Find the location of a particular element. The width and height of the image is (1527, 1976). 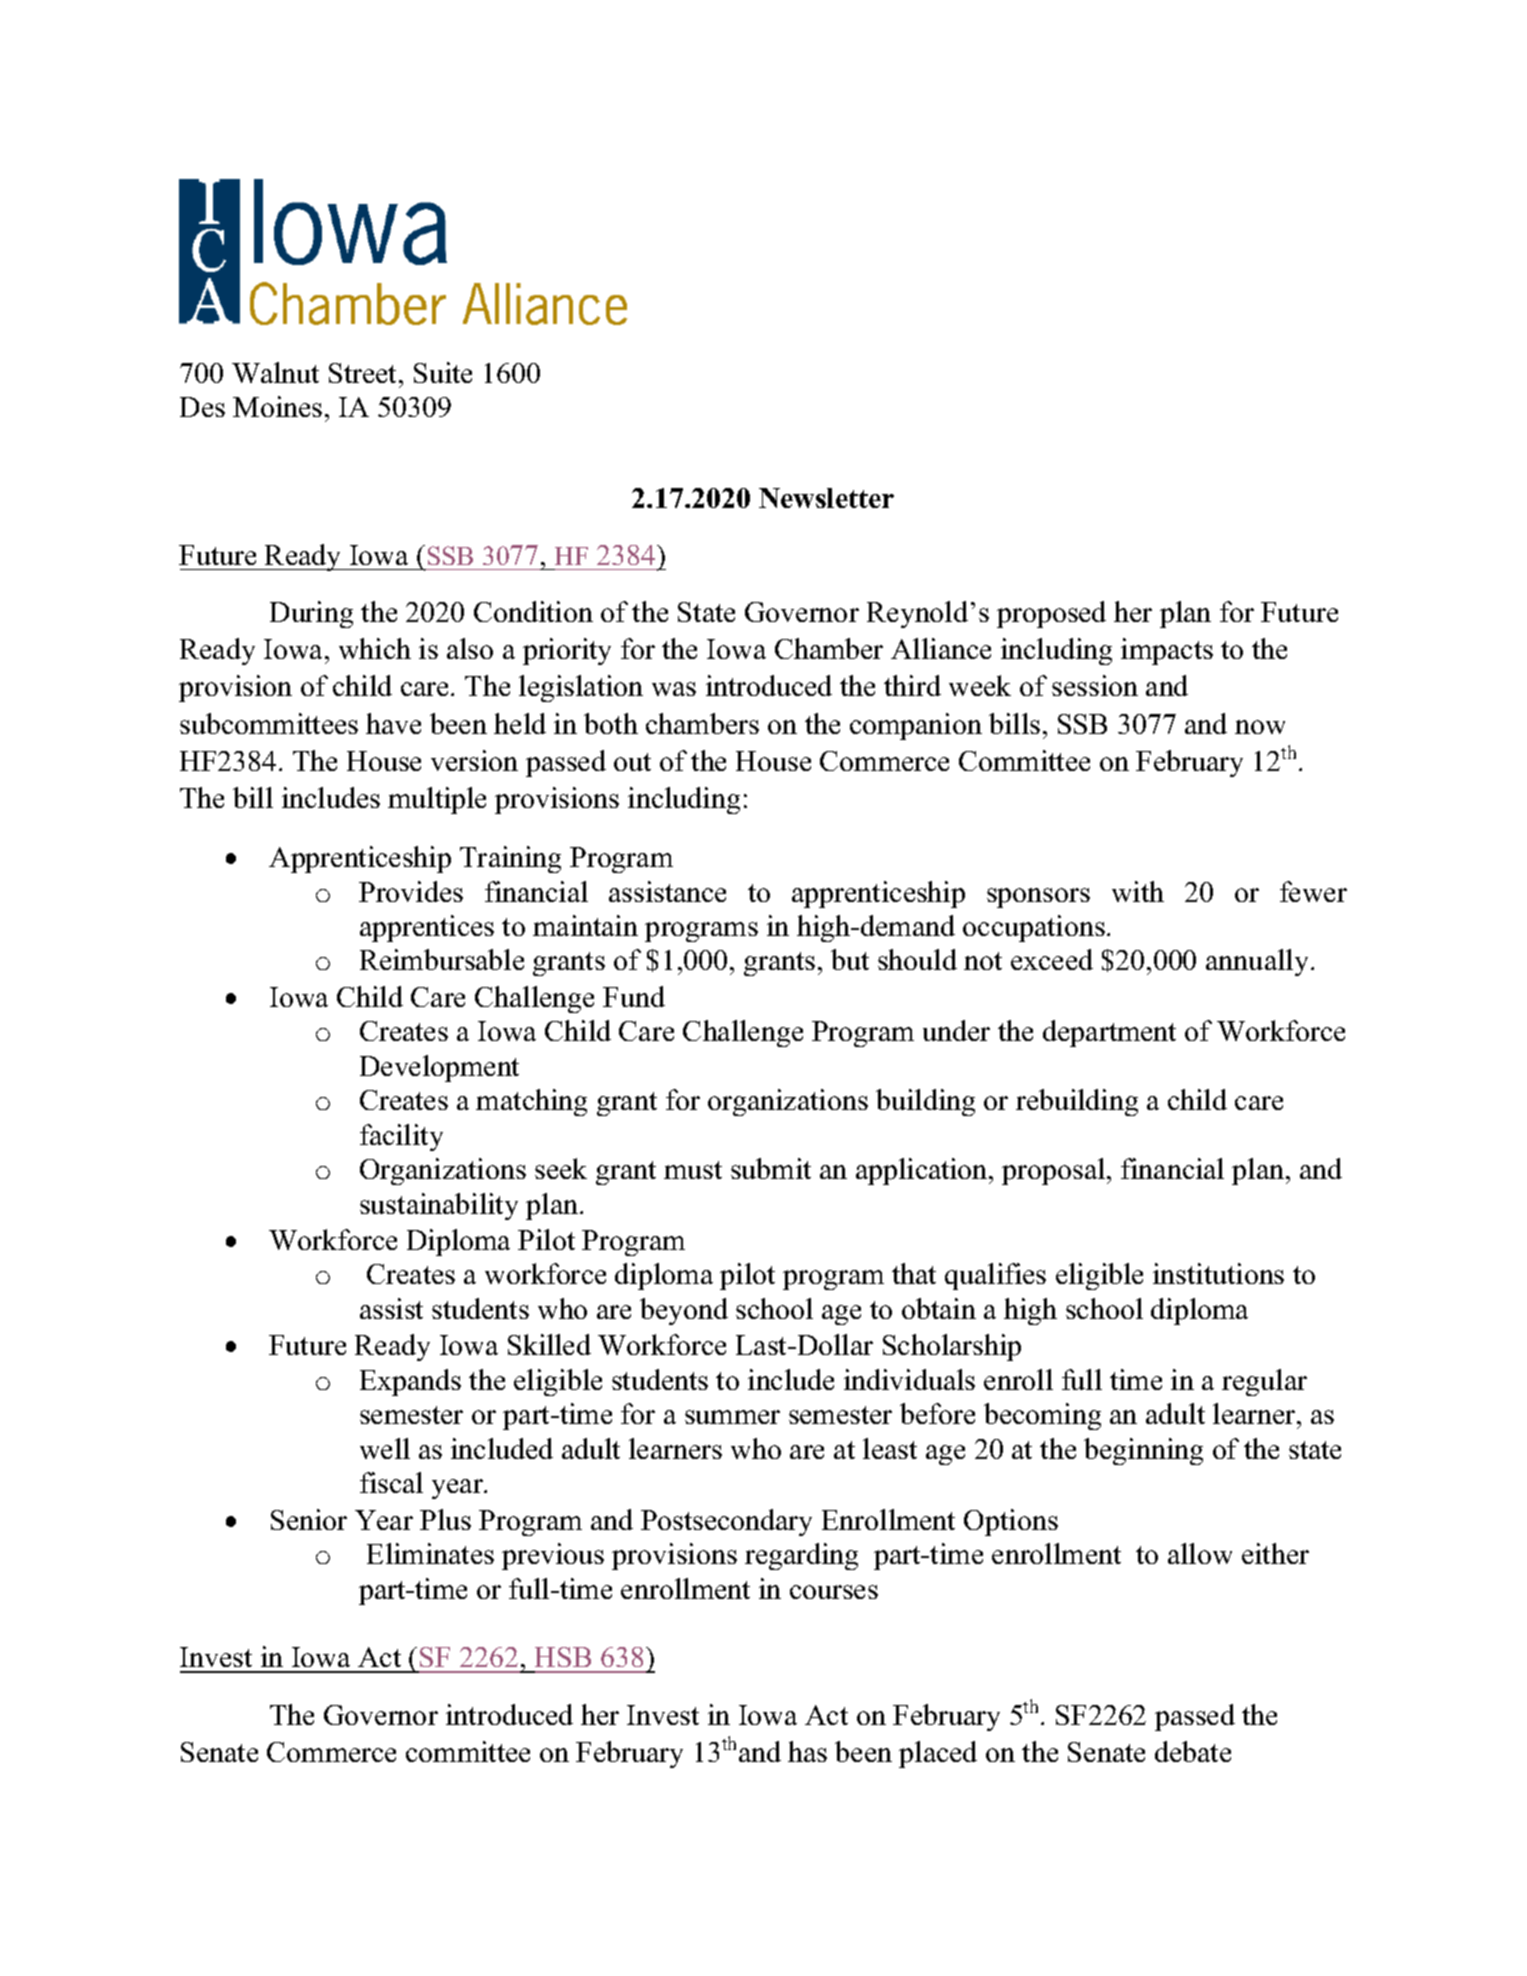

annually is located at coordinates (1257, 962).
